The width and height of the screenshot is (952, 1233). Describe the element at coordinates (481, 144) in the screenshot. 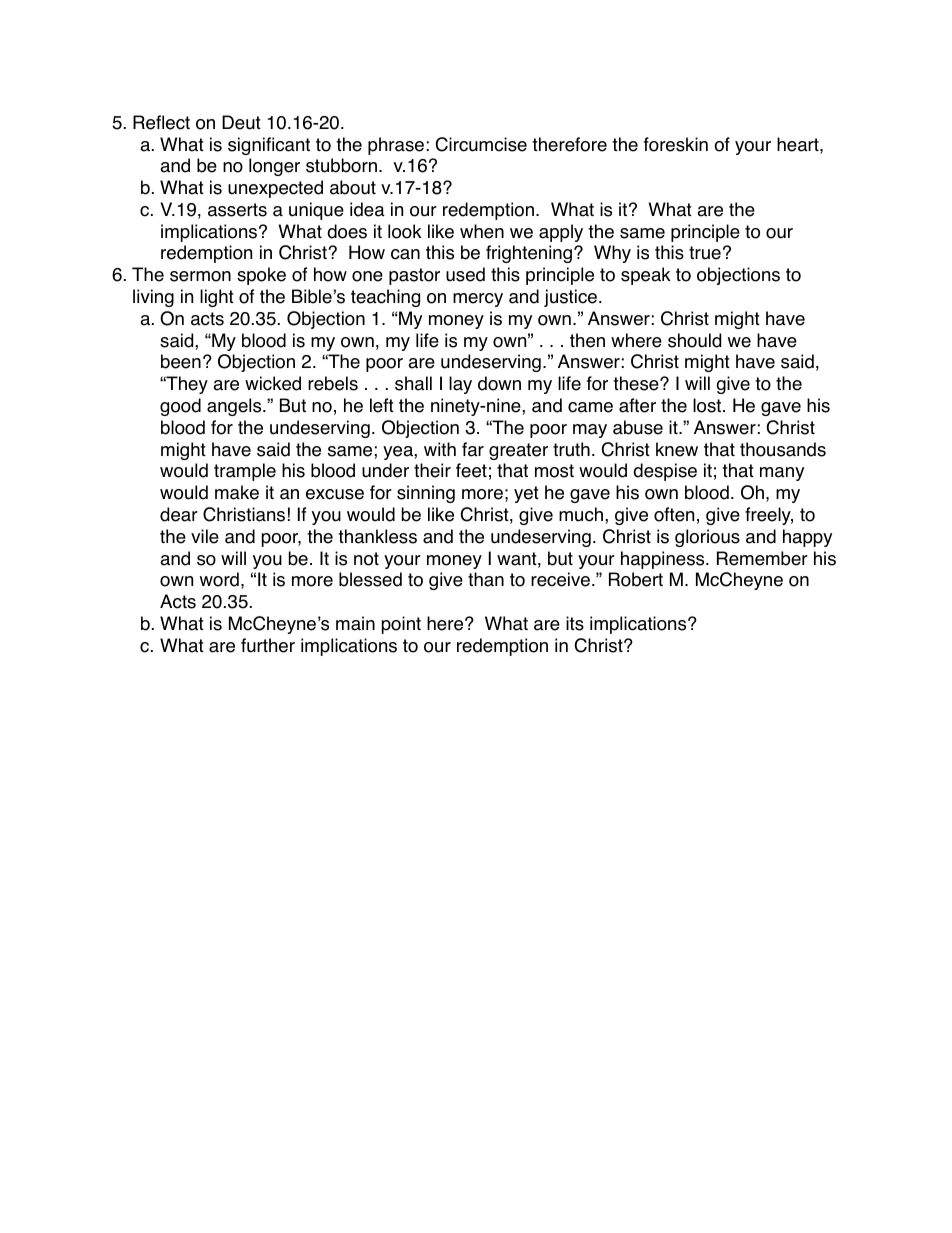

I see `Circumcise` at that location.
